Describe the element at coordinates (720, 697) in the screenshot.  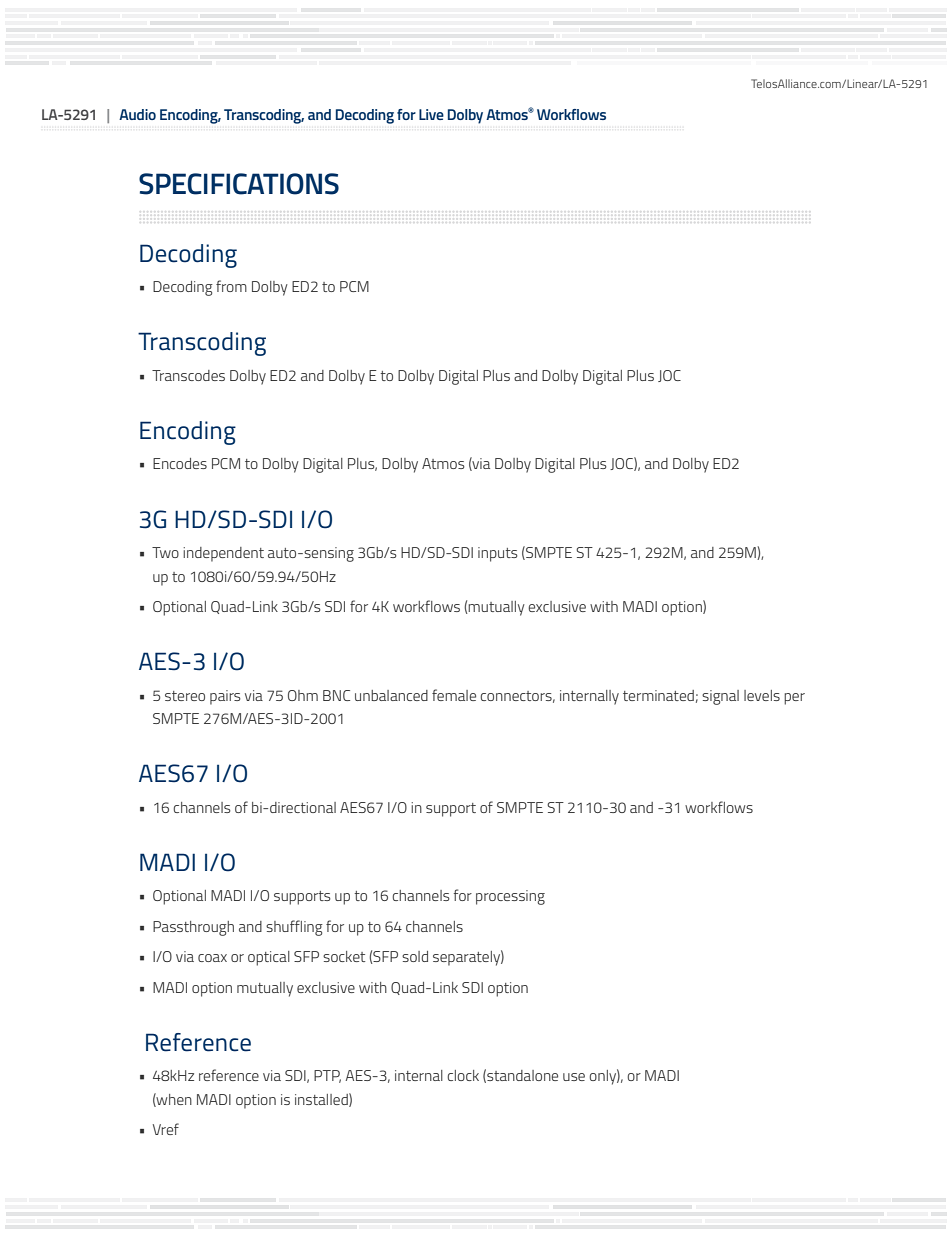
I see `signal` at that location.
